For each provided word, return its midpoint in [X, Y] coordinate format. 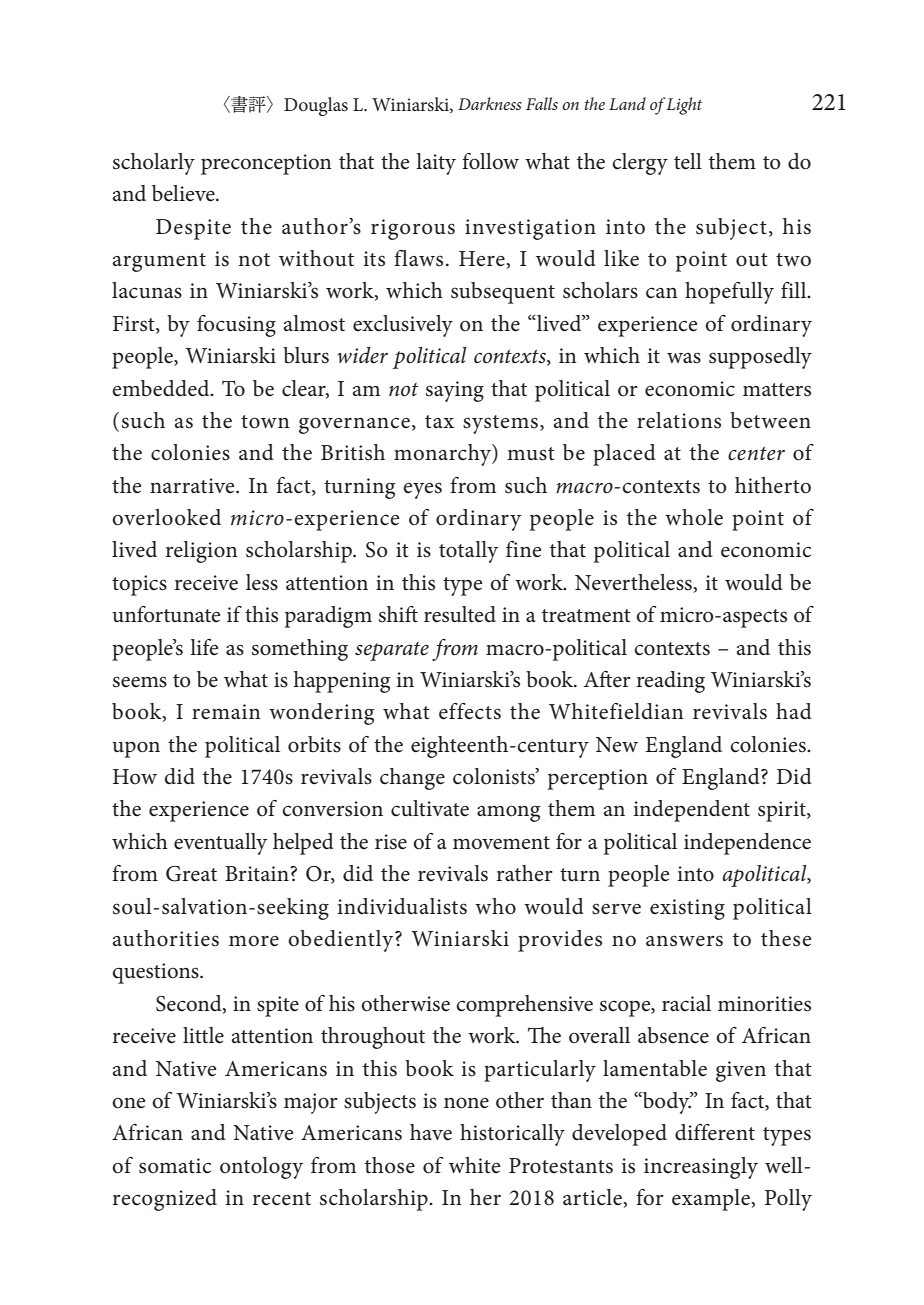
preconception [266, 164]
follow [490, 161]
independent [691, 811]
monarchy [443, 455]
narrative [193, 486]
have [431, 1132]
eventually [220, 844]
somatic [175, 1166]
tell [688, 161]
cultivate [430, 808]
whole [694, 517]
